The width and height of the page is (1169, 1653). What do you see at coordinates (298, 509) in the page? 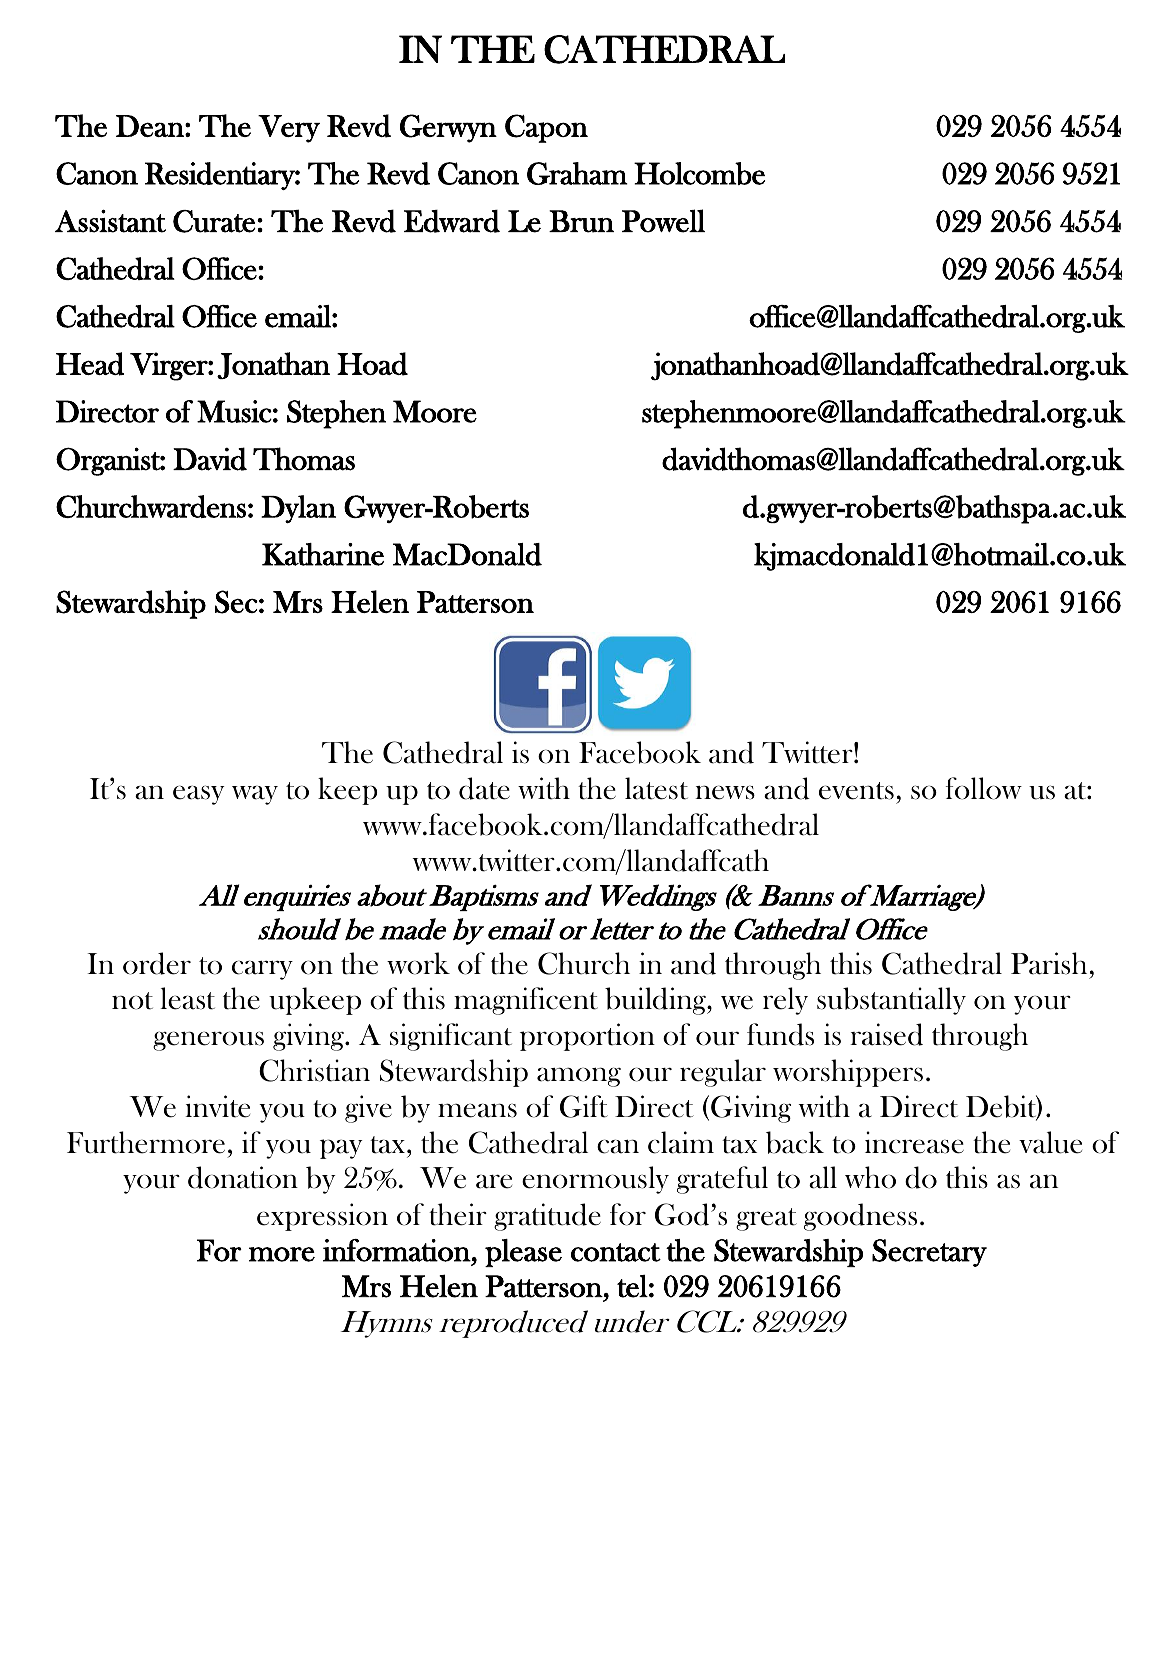
I see `Dylan` at bounding box center [298, 509].
